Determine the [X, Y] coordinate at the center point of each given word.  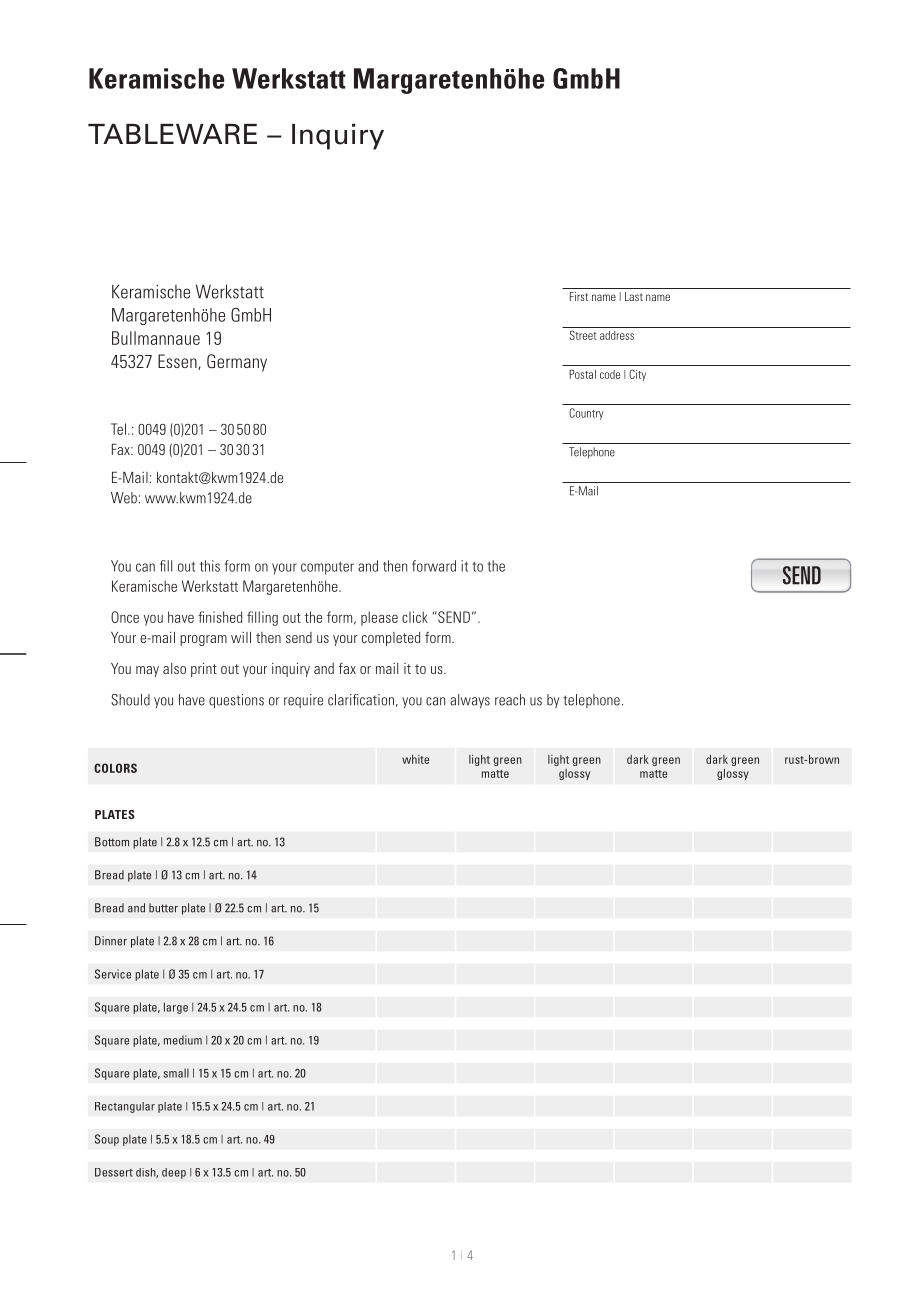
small [176, 1073]
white [415, 759]
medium [183, 1040]
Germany [237, 363]
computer [327, 568]
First [579, 296]
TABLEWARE [172, 134]
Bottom [112, 842]
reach [510, 700]
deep [174, 1173]
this [210, 566]
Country [586, 414]
